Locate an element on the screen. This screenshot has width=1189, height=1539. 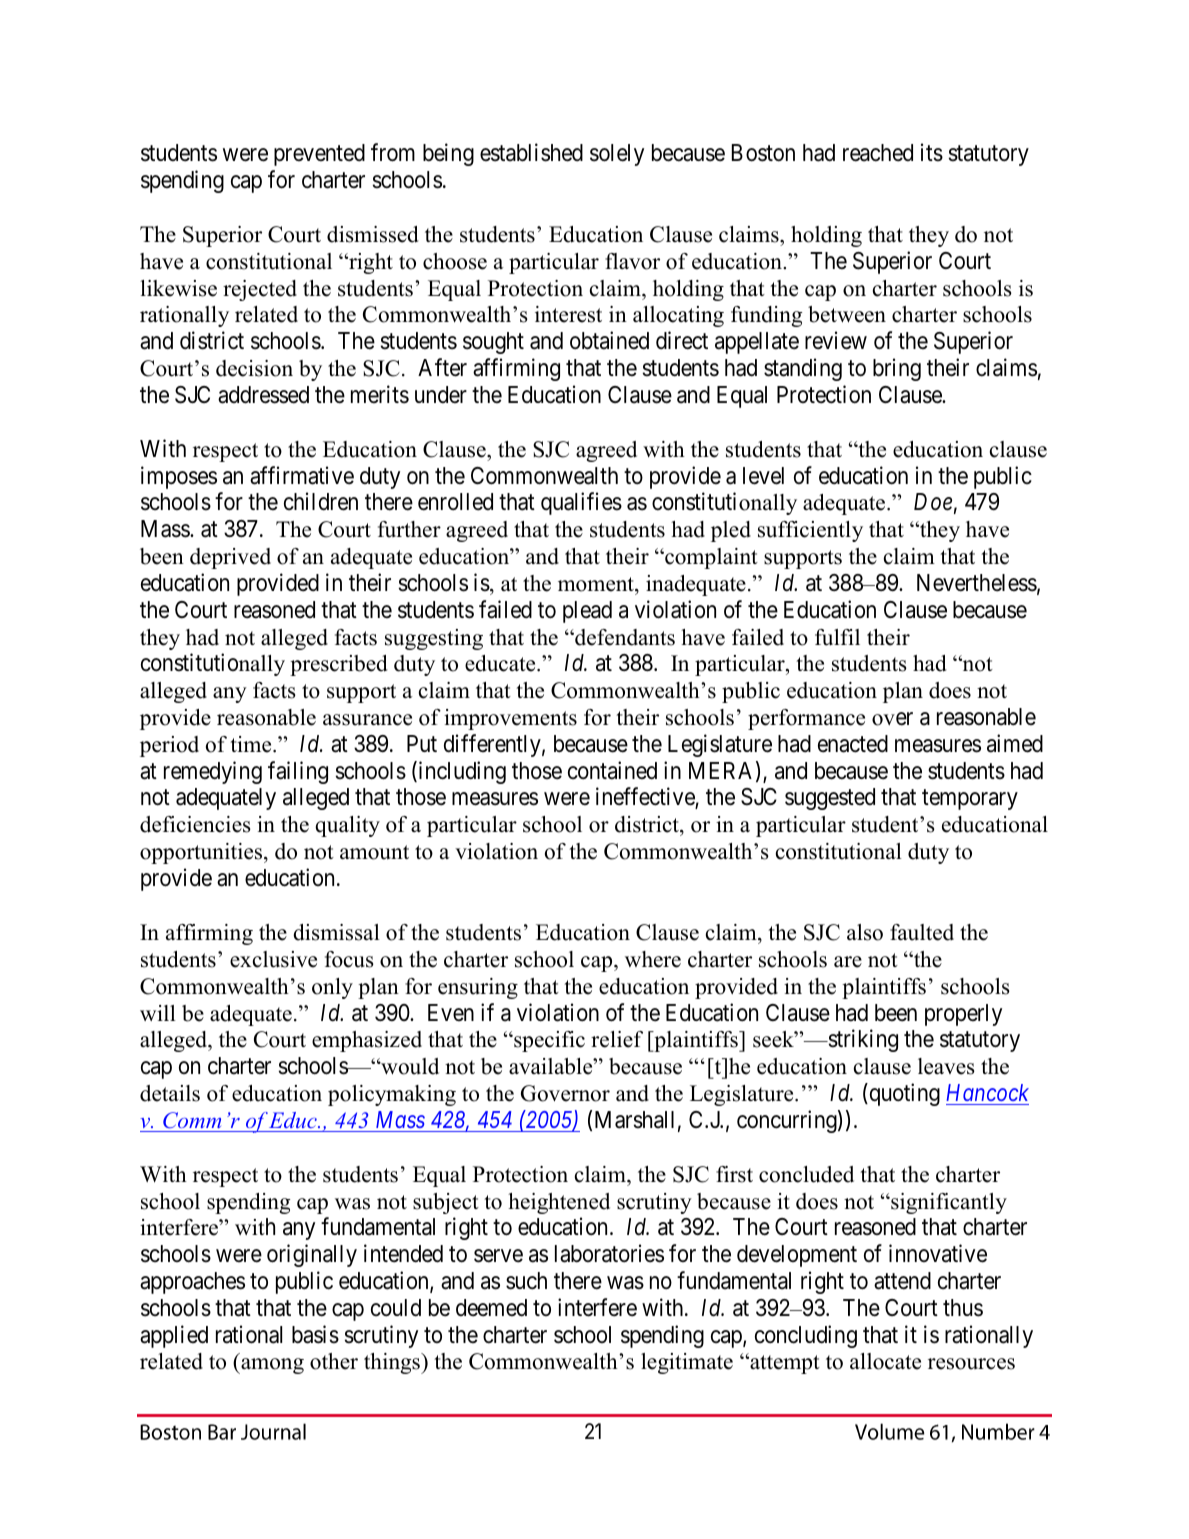
reached is located at coordinates (878, 153).
